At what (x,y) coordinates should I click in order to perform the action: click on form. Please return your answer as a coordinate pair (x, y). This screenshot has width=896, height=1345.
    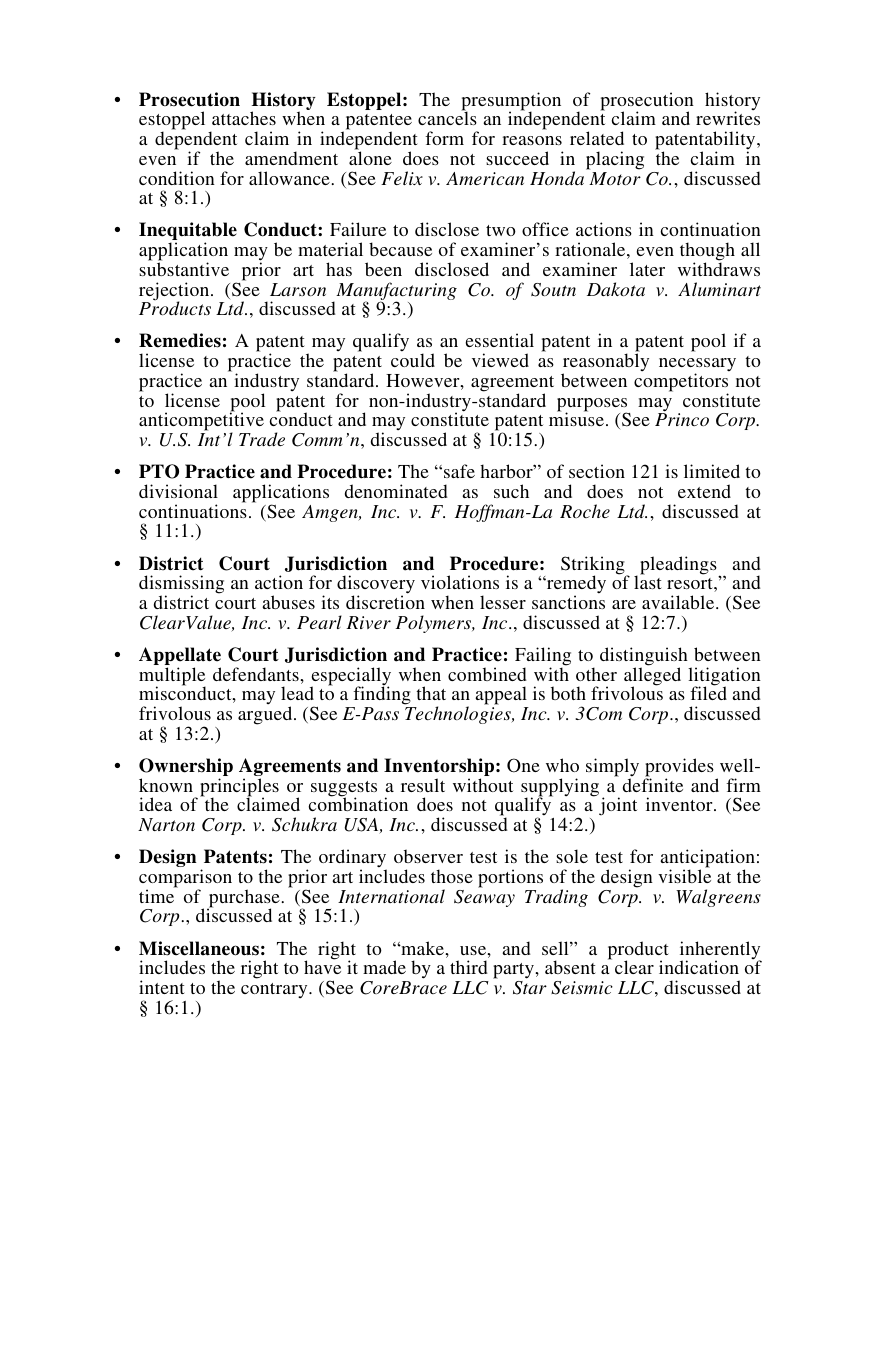
    Looking at the image, I should click on (444, 138).
